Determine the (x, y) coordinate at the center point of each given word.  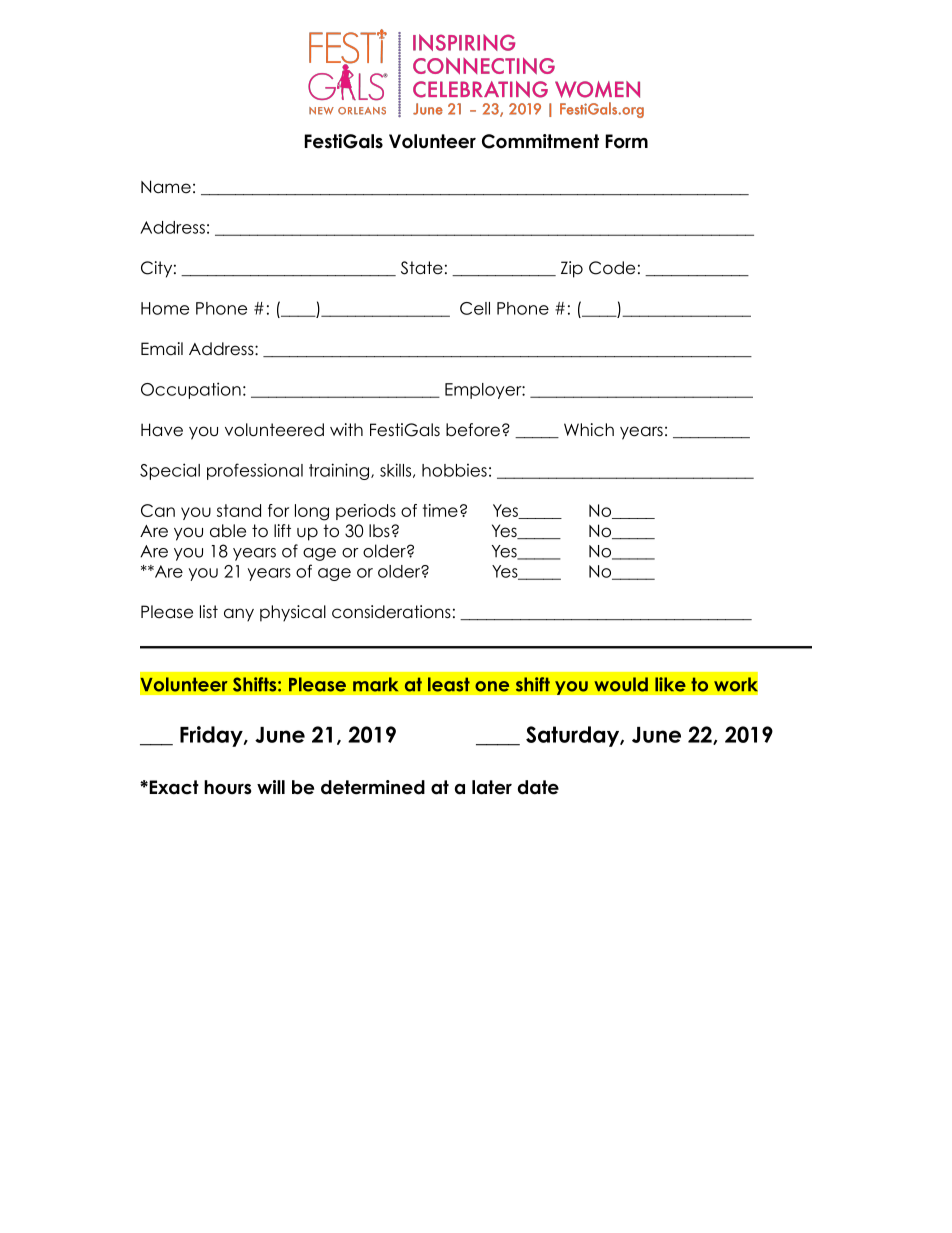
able (228, 531)
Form (627, 141)
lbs (380, 531)
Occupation (191, 390)
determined (373, 787)
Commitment (540, 141)
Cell (475, 308)
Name (166, 187)
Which (589, 430)
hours (228, 787)
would (621, 684)
